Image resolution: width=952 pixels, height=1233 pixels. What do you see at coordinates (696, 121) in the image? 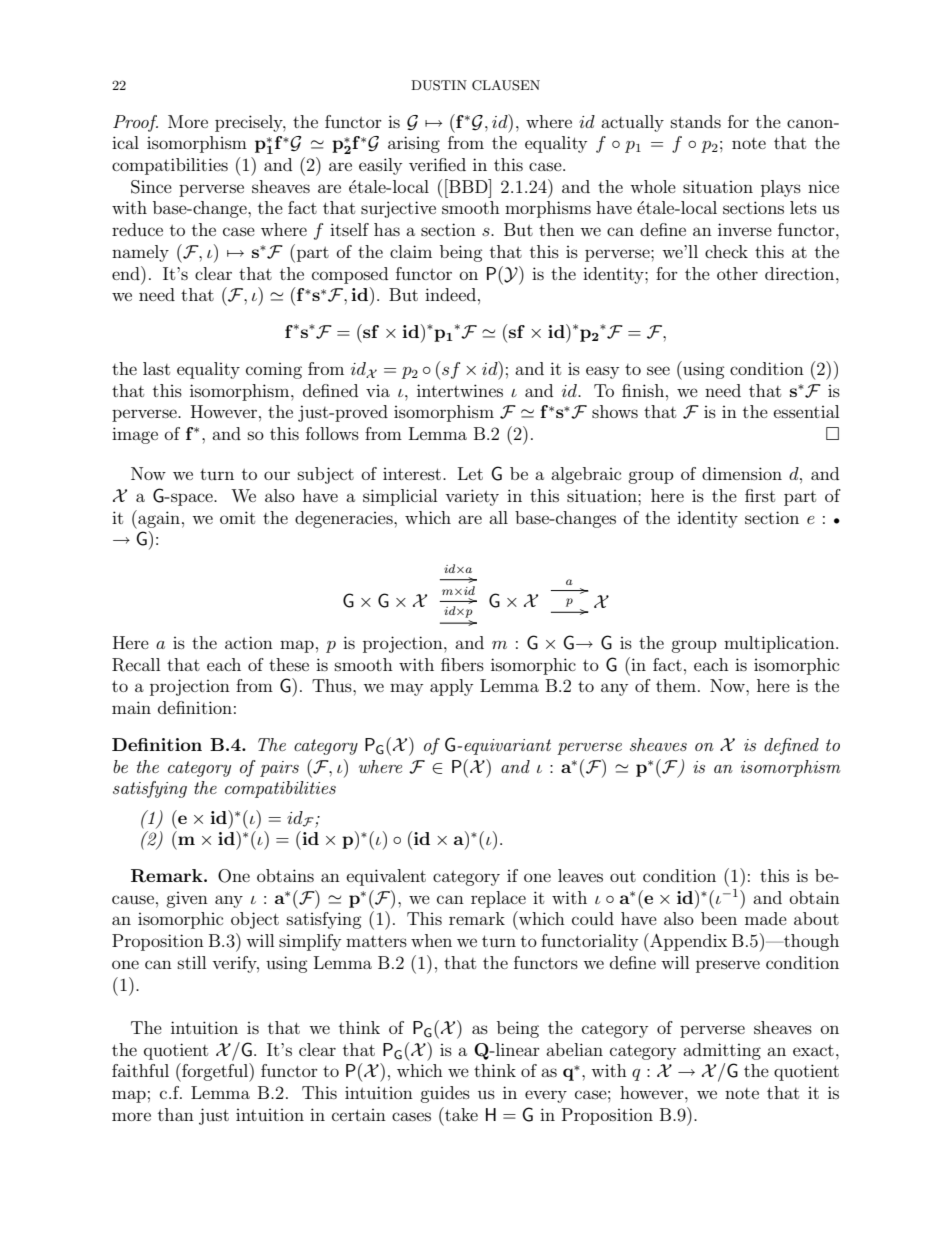
I see `stands` at bounding box center [696, 121].
